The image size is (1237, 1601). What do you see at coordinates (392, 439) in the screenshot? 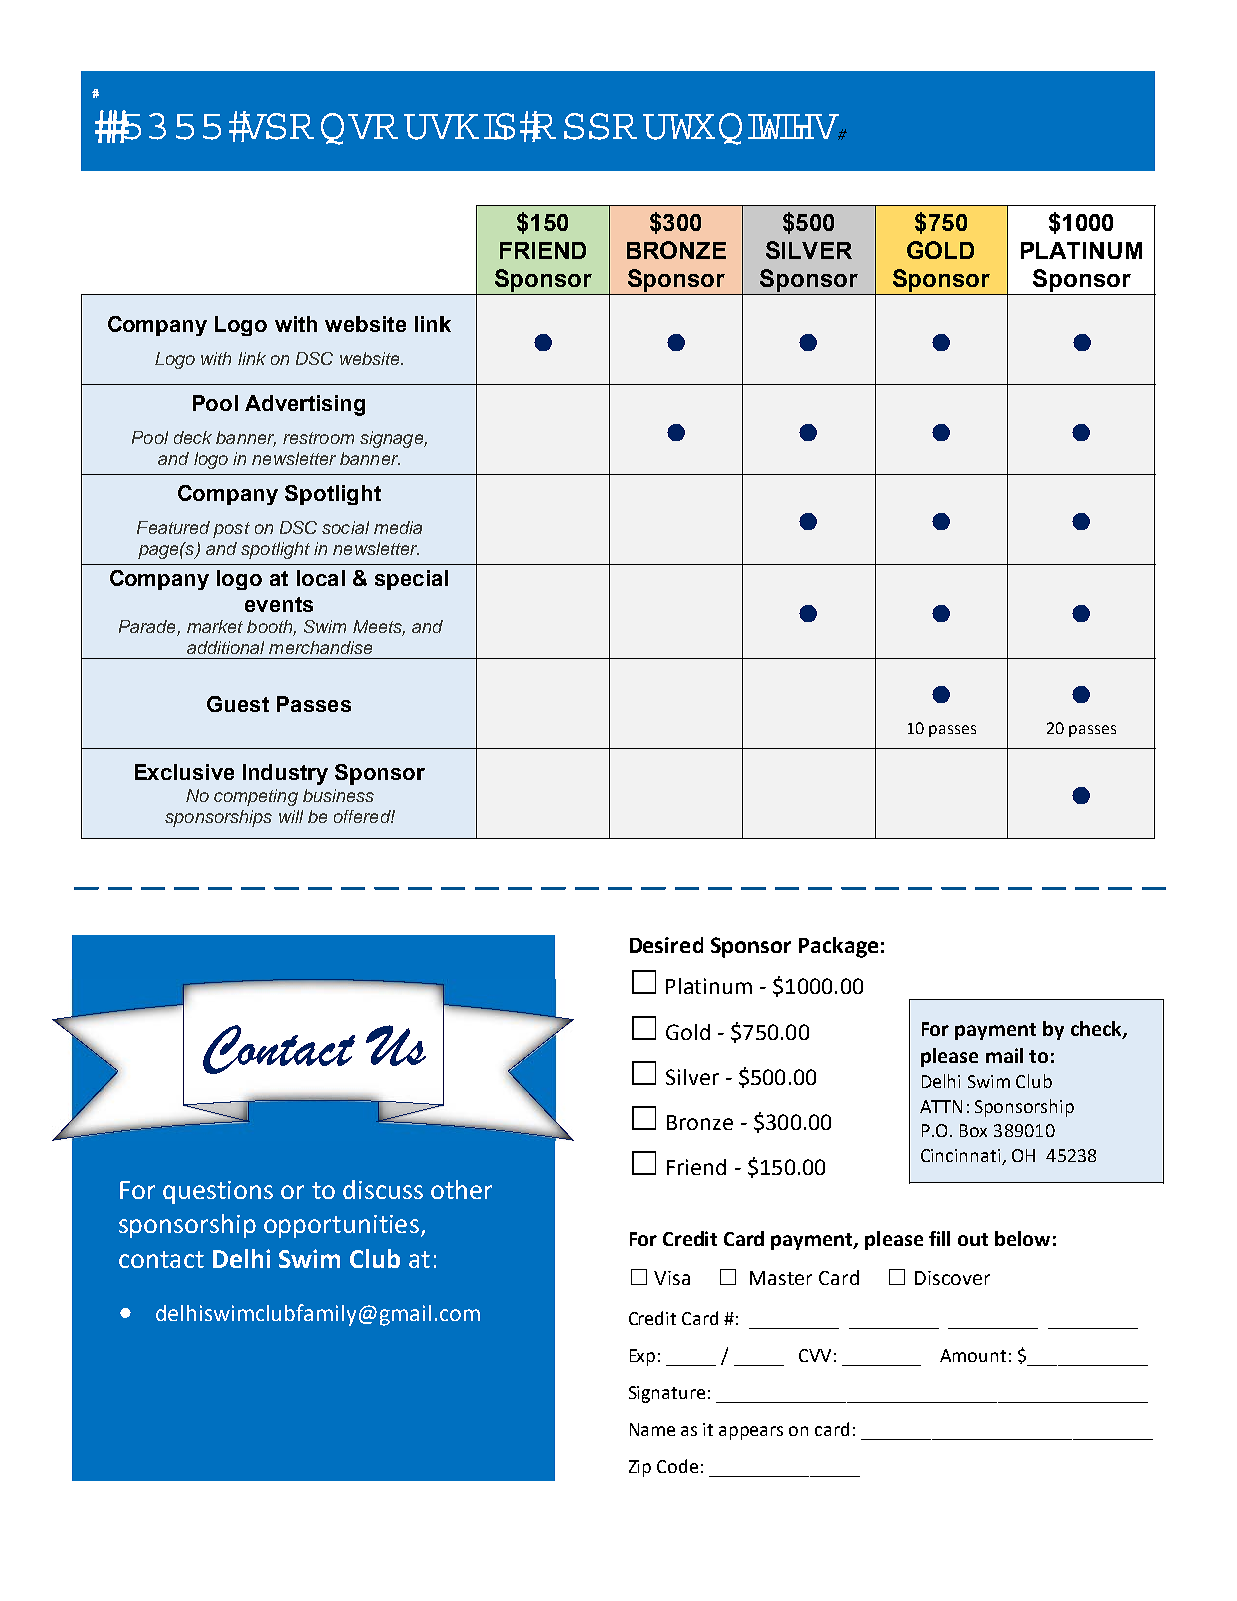
I see `signage` at bounding box center [392, 439].
